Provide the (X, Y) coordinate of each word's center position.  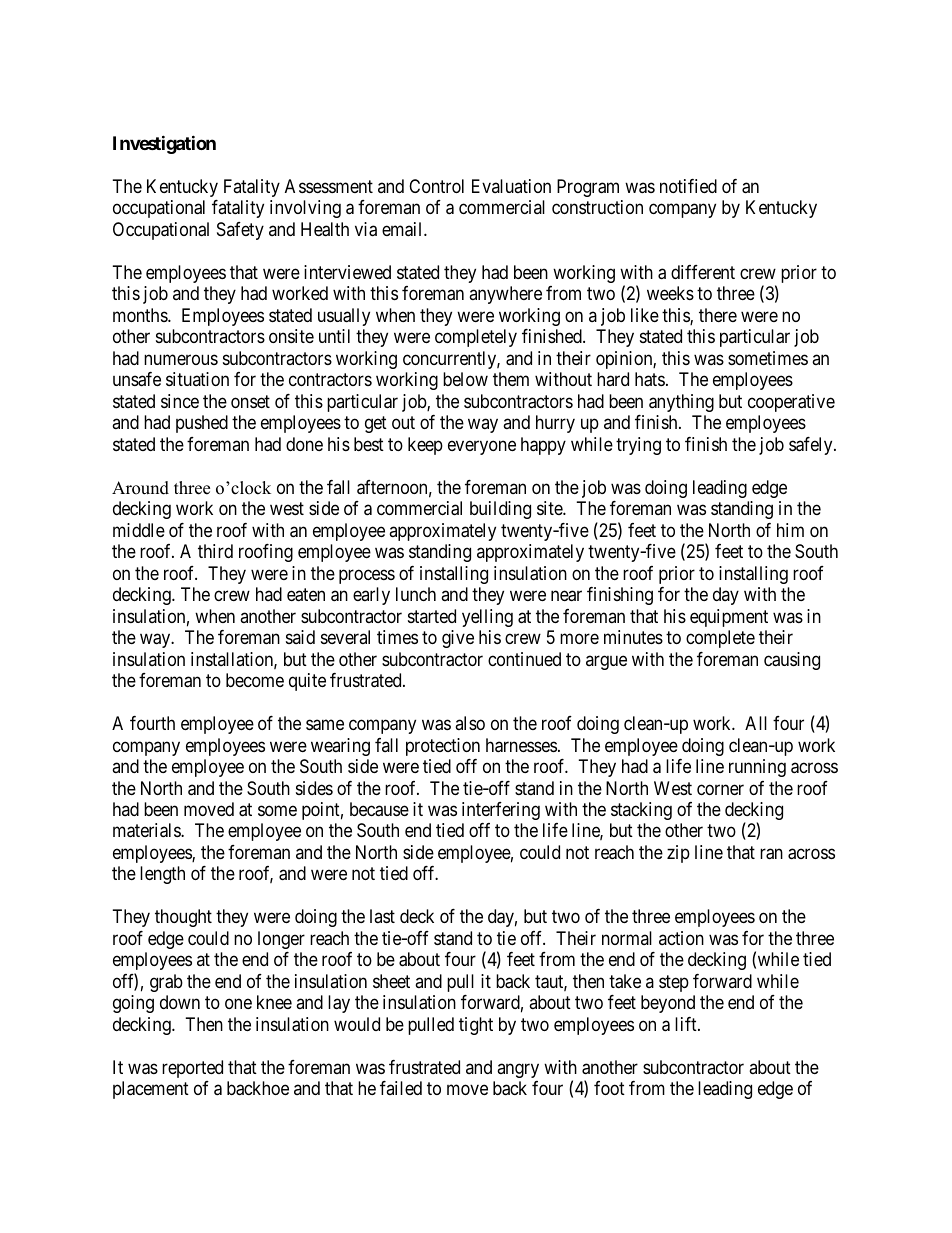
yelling (487, 618)
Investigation (164, 144)
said (300, 637)
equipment (729, 618)
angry (518, 1070)
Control (436, 186)
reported (192, 1069)
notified (688, 186)
